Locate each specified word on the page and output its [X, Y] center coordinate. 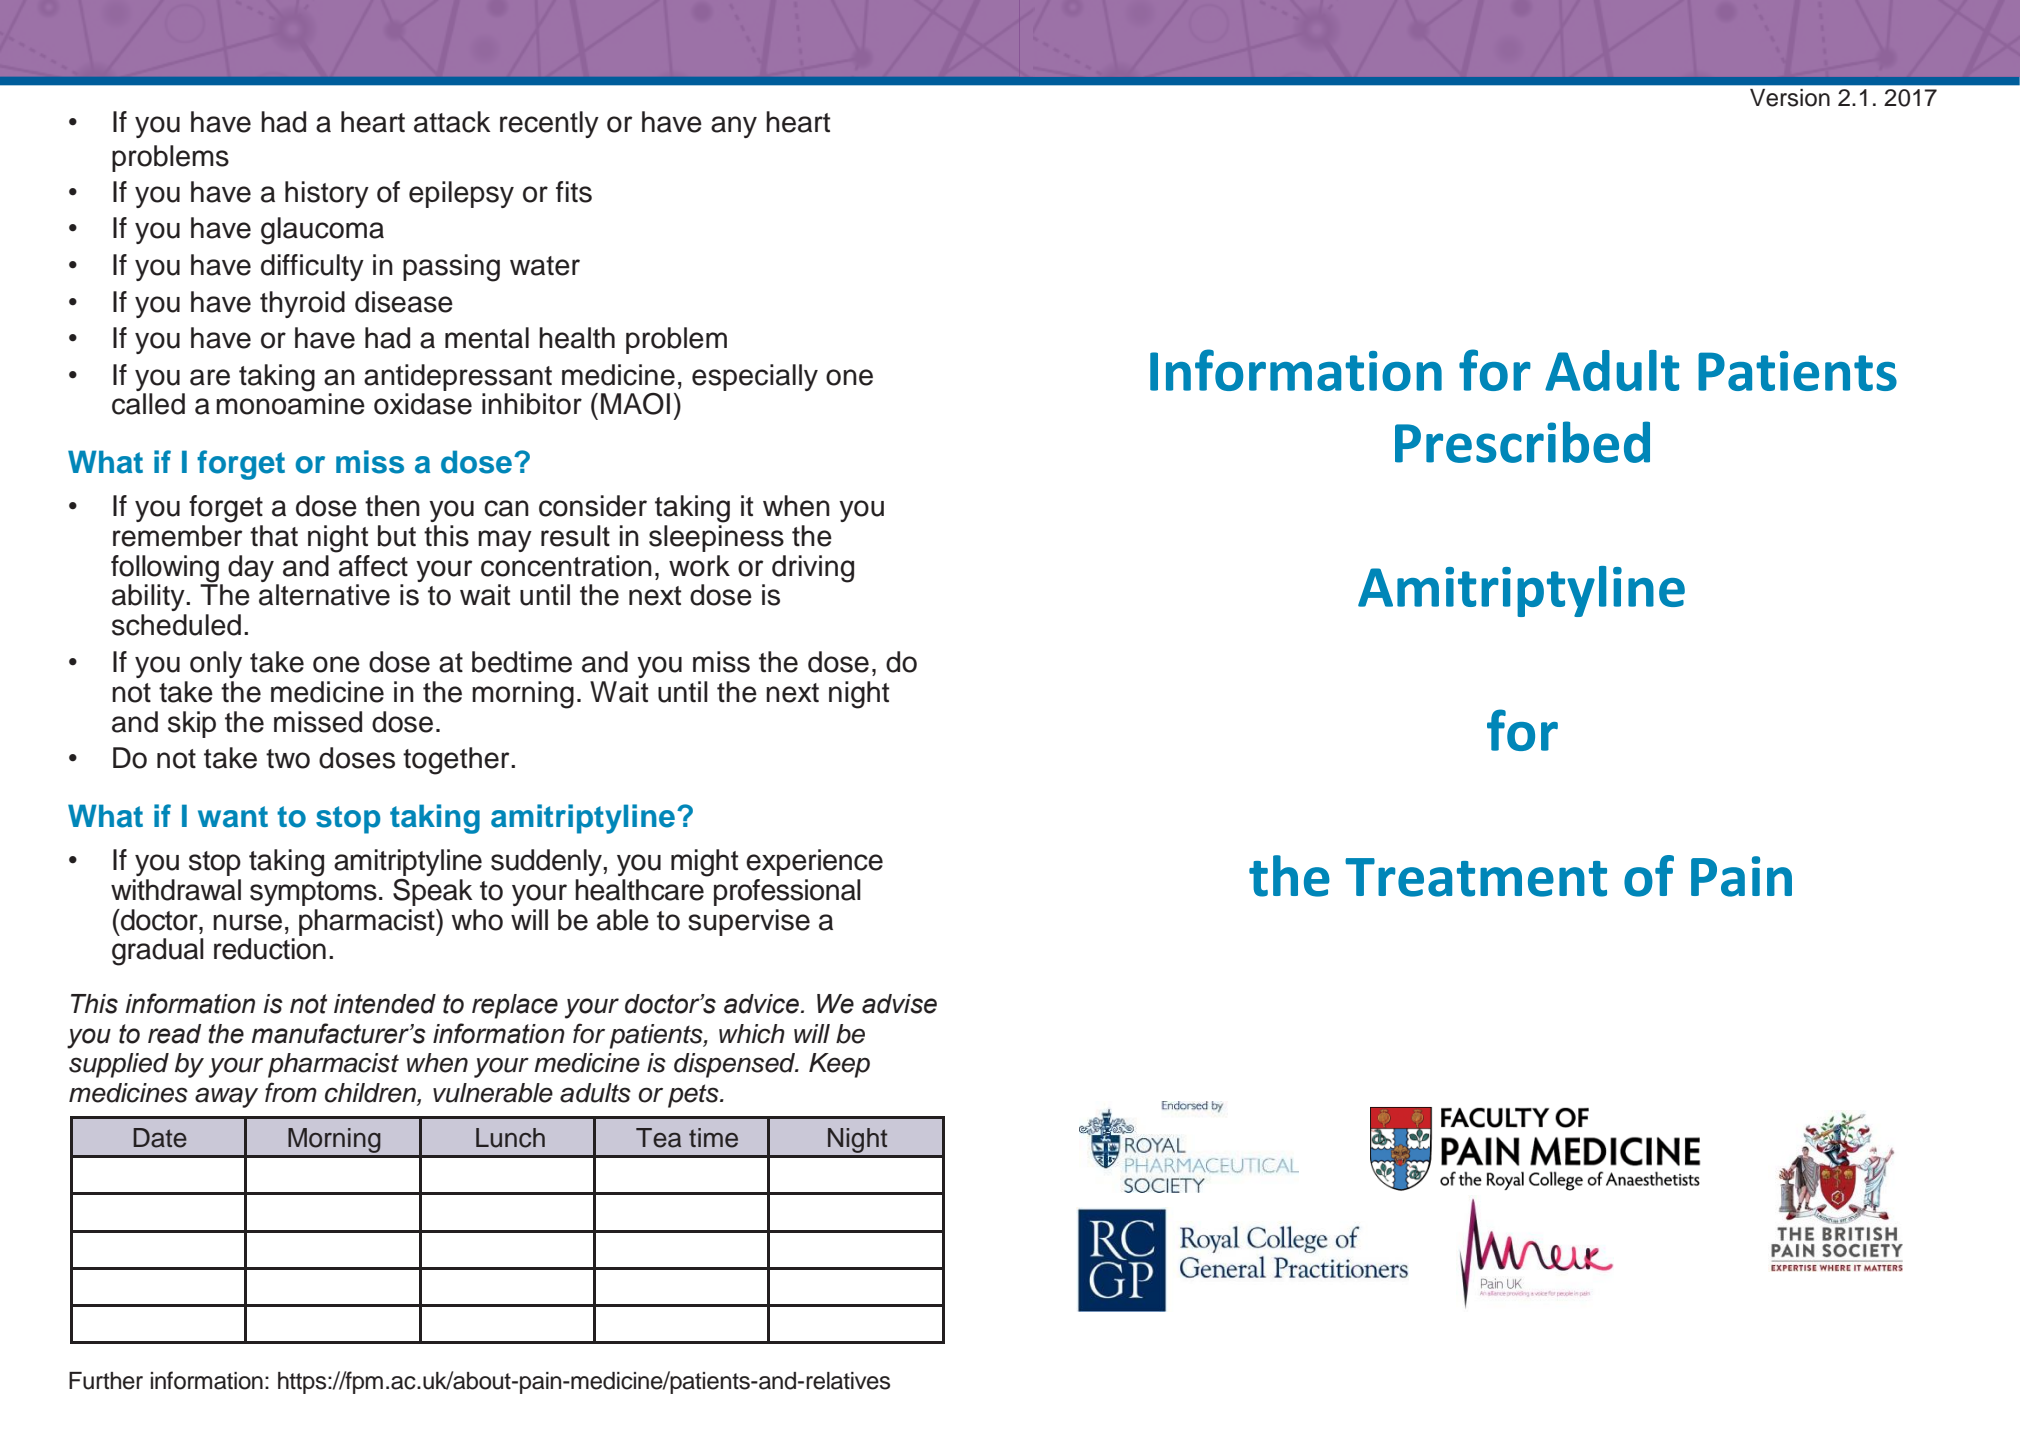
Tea [658, 1138]
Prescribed [1522, 442]
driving [813, 569]
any [734, 127]
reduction [270, 949]
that [274, 536]
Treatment [1476, 877]
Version [1790, 98]
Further [106, 1381]
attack [452, 122]
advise [899, 1004]
